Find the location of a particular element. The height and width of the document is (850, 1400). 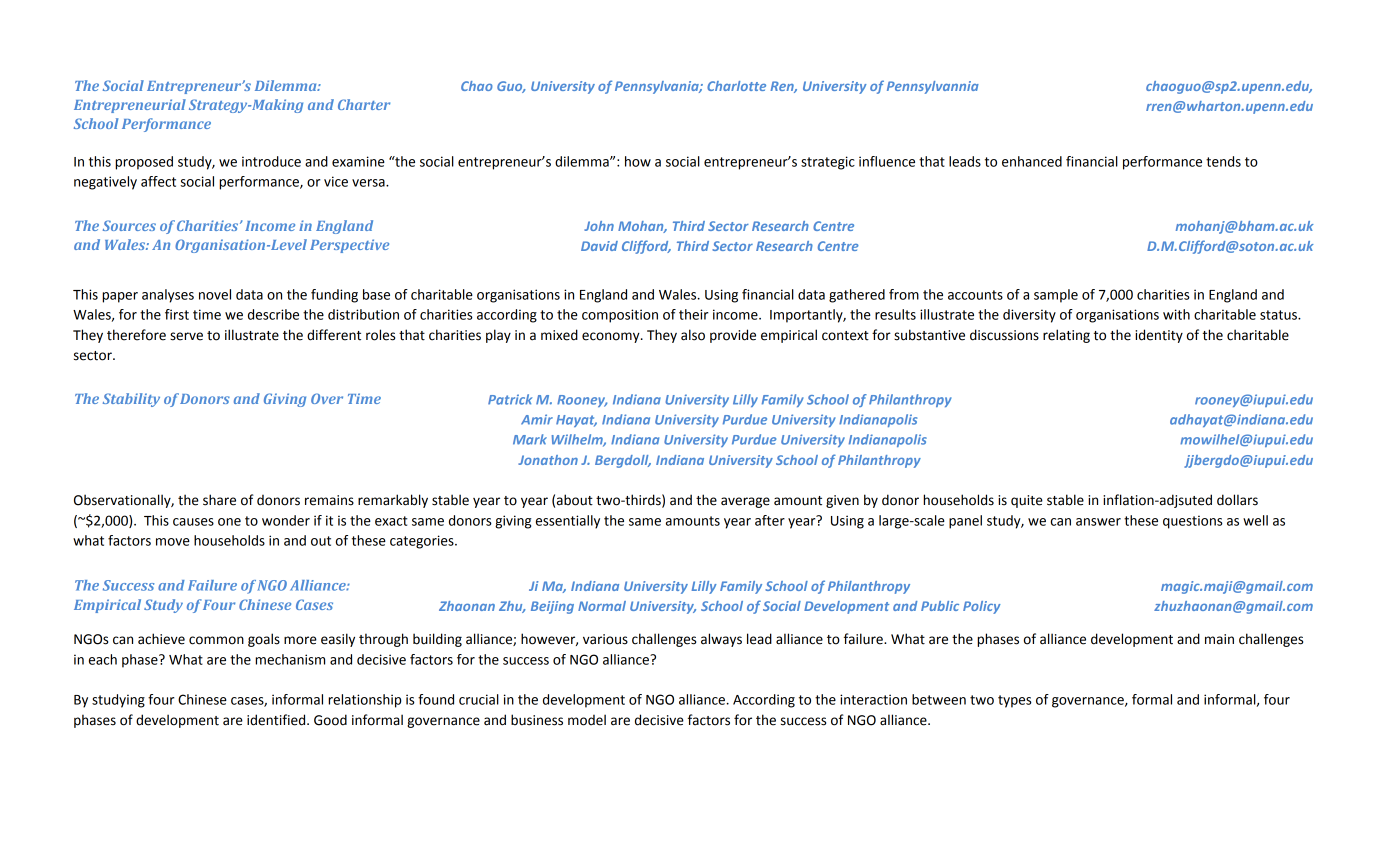

Charter is located at coordinates (364, 104).
